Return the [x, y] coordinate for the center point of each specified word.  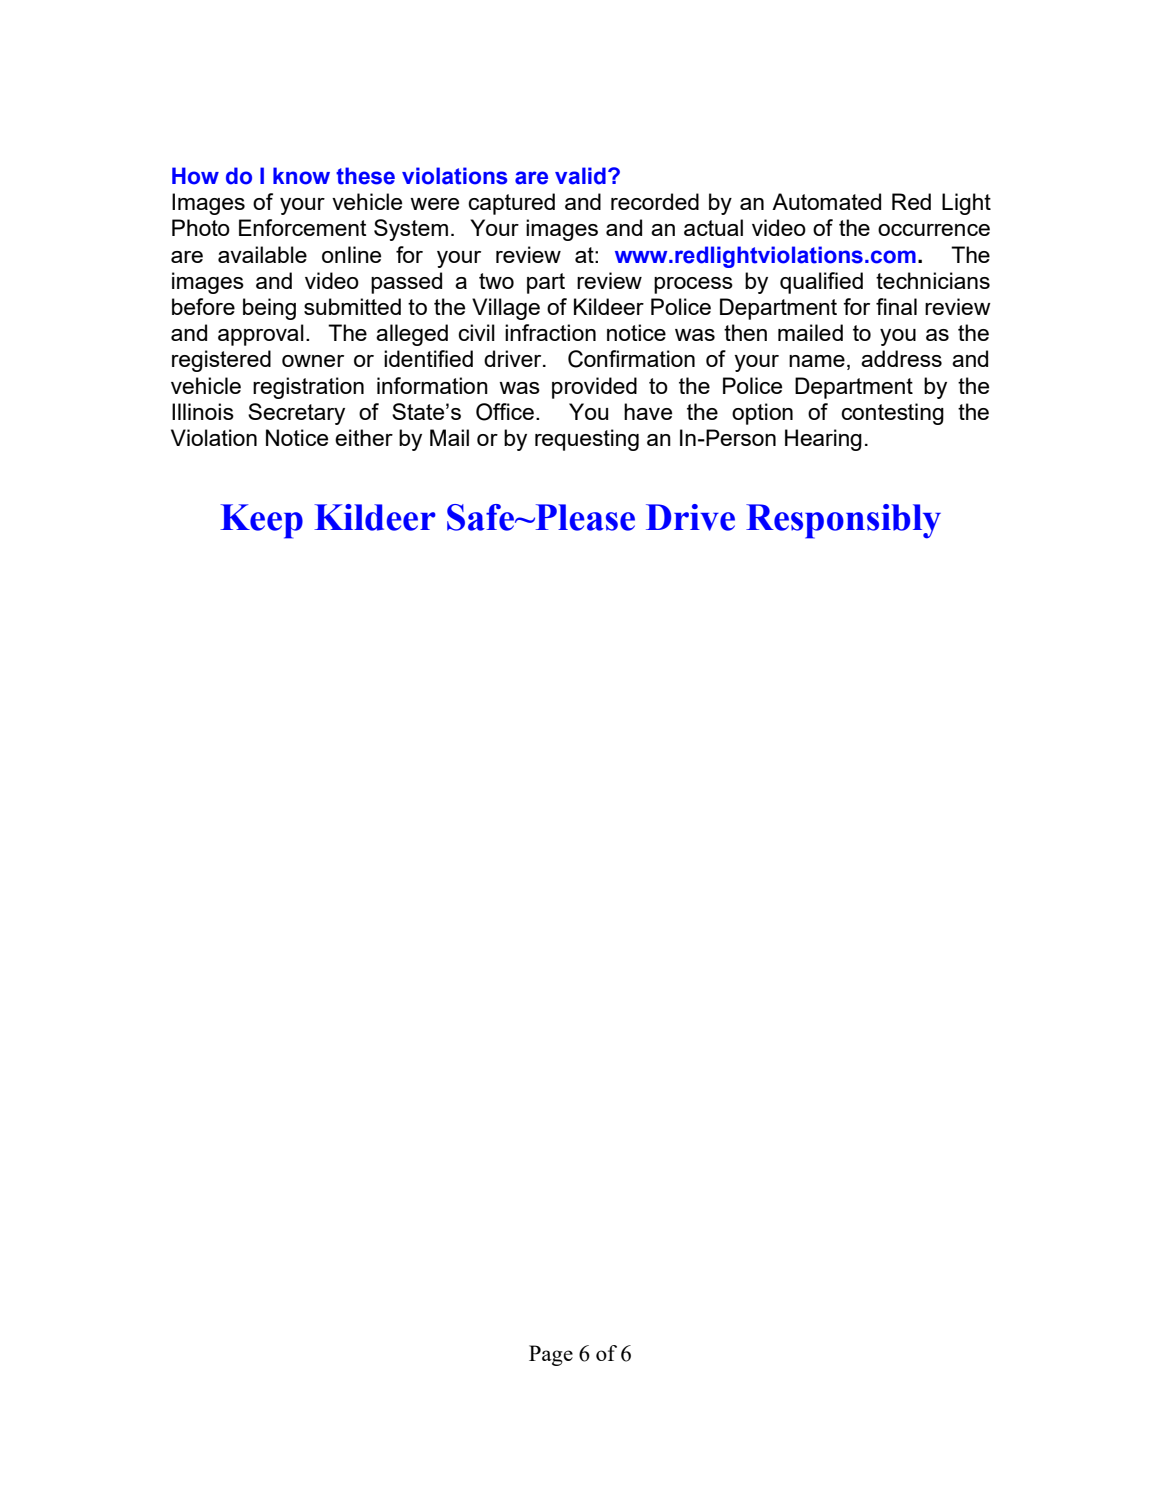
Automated [826, 201]
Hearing [823, 440]
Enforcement [303, 227]
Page [551, 1355]
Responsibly [843, 521]
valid [580, 176]
